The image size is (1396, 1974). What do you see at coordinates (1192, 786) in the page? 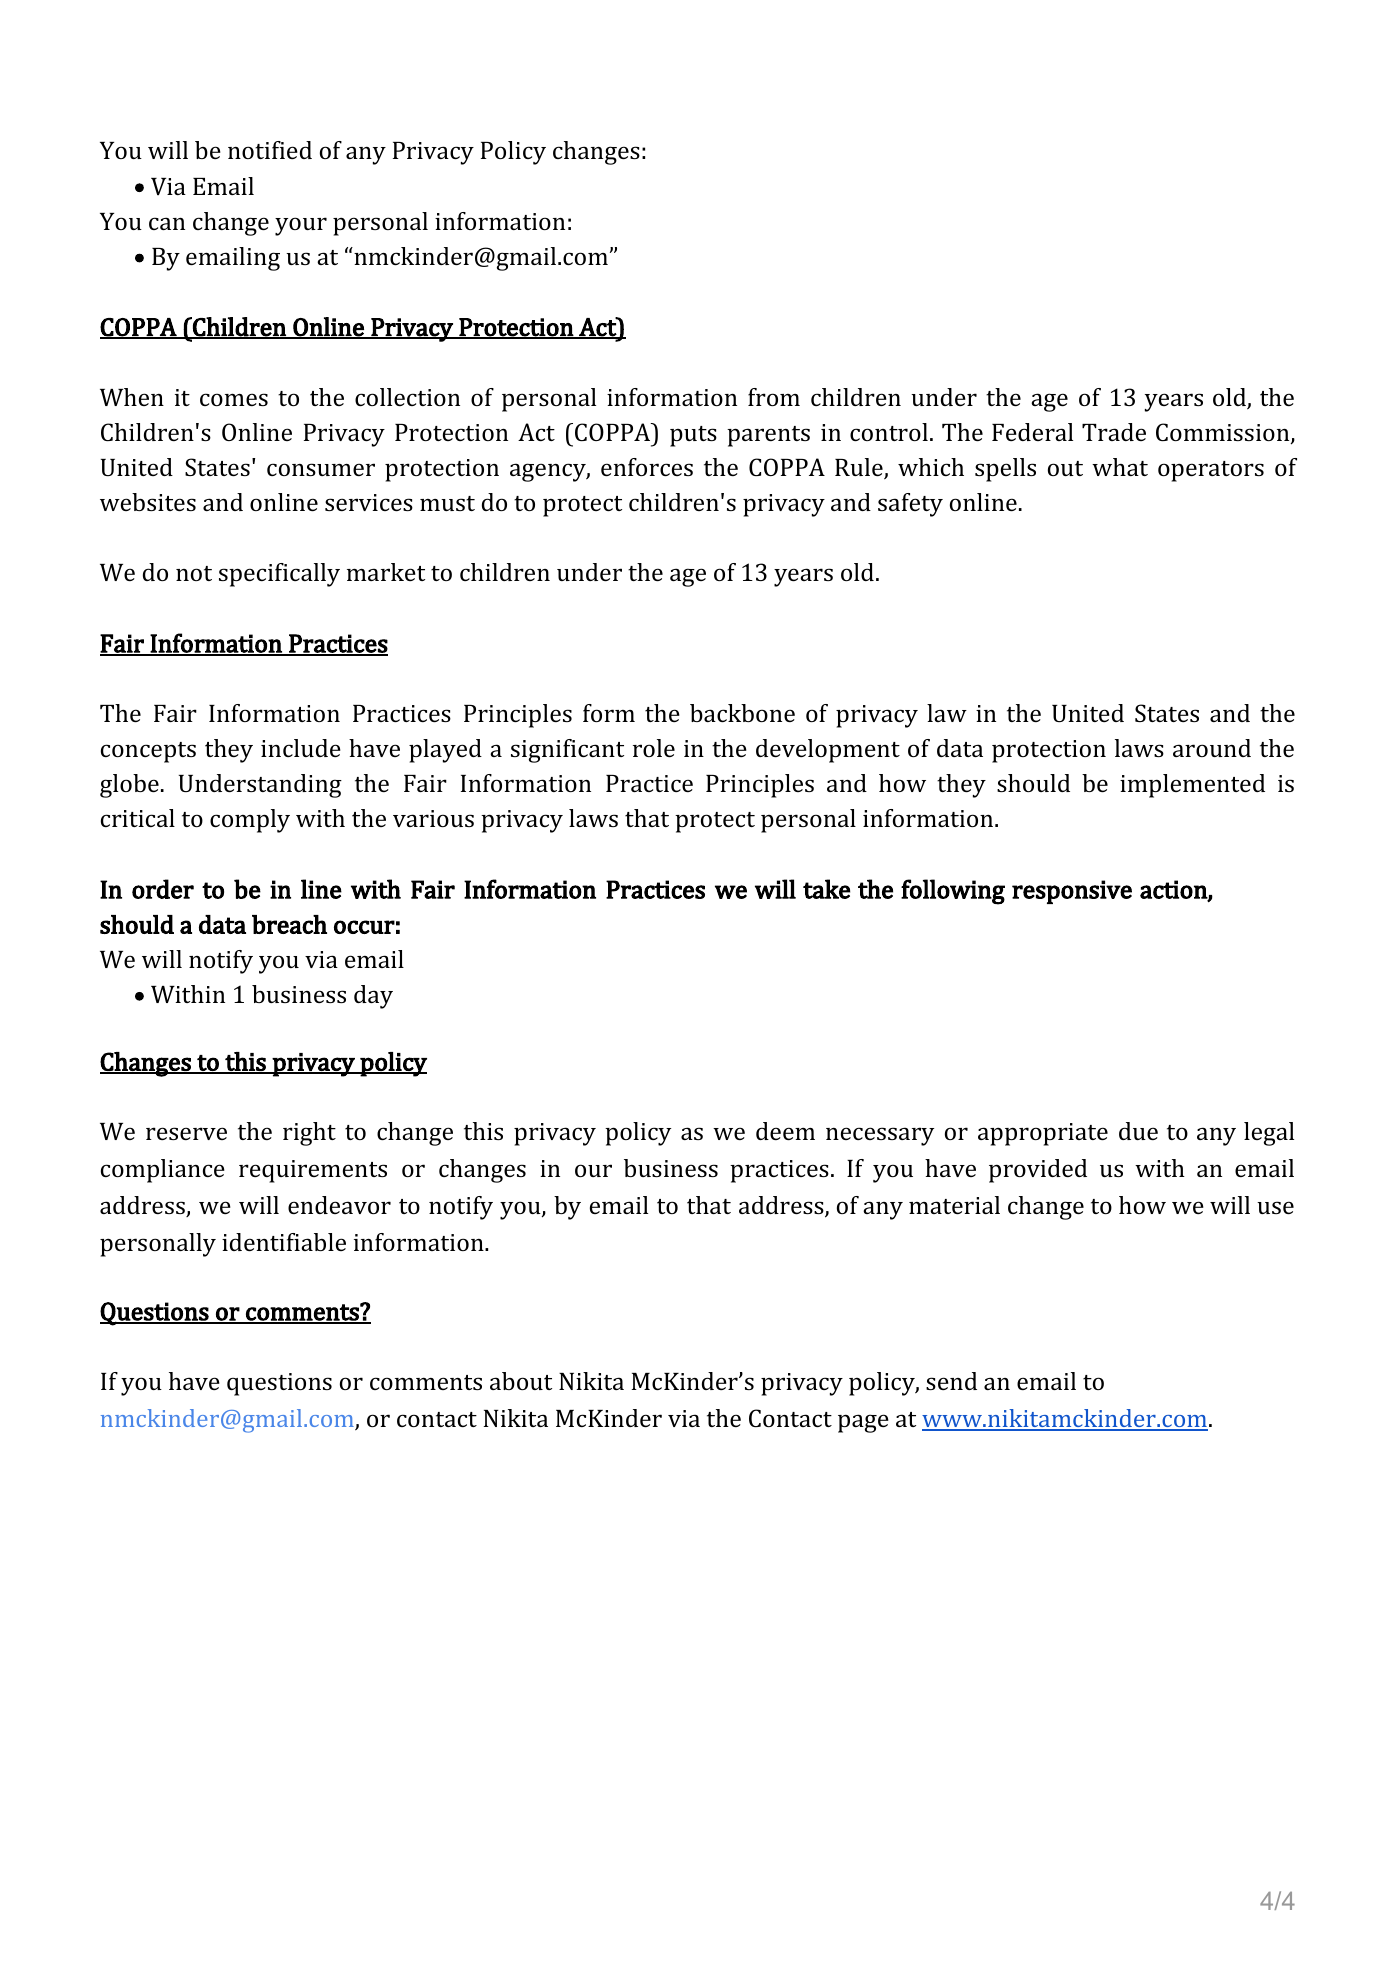
I see `implemented` at bounding box center [1192, 786].
